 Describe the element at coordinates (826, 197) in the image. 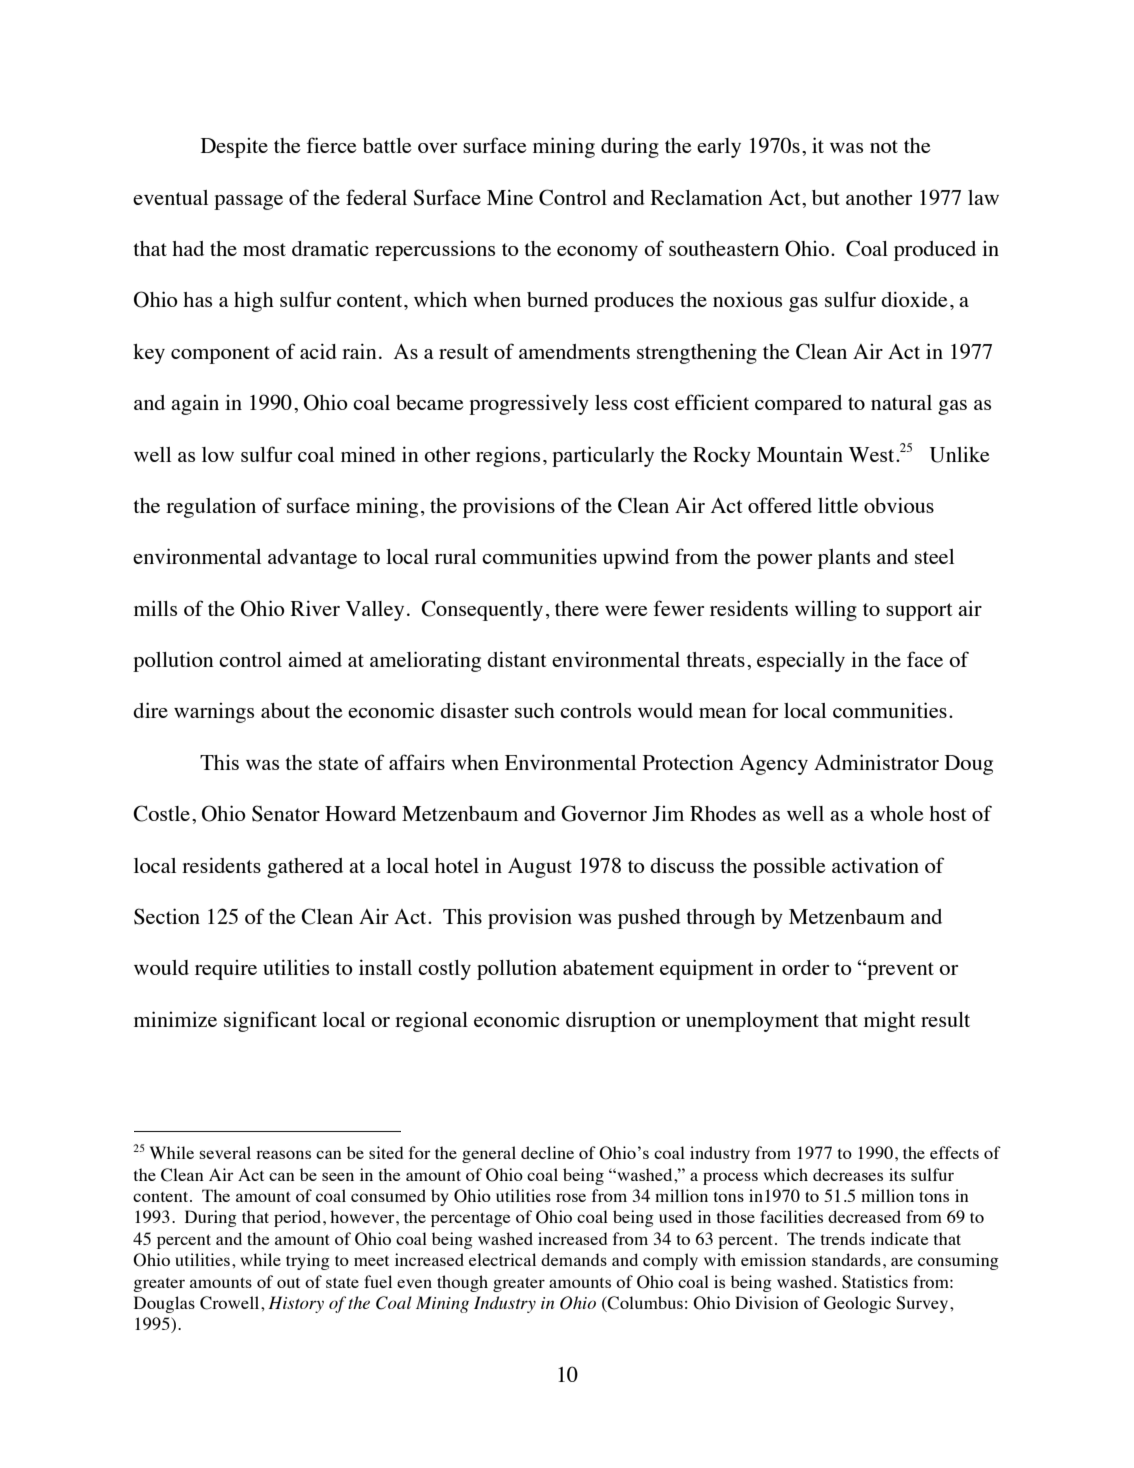

I see `but` at that location.
